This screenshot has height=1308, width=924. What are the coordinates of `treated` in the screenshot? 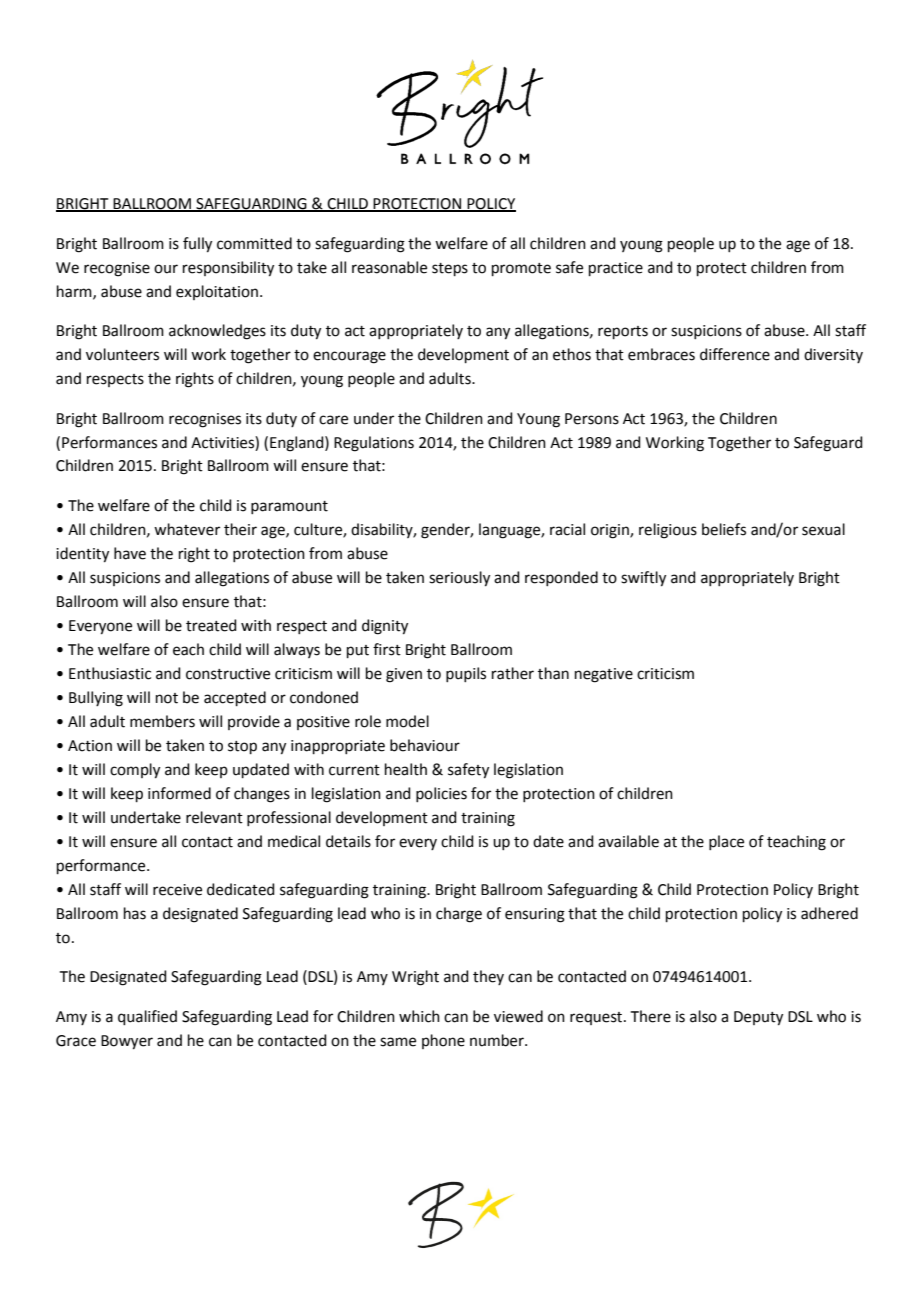 It's located at (211, 625).
